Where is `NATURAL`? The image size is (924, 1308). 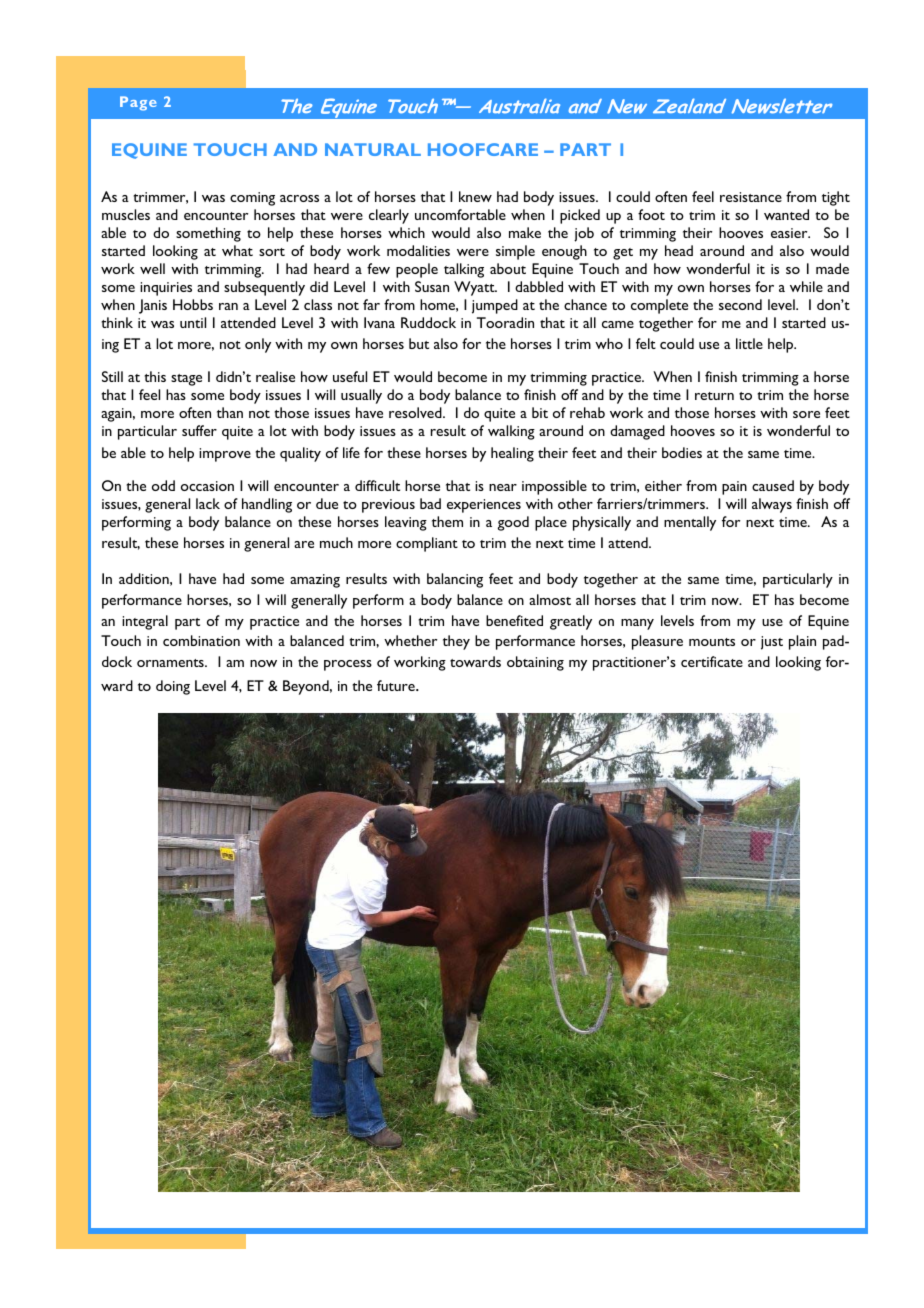
NATURAL is located at coordinates (373, 149).
